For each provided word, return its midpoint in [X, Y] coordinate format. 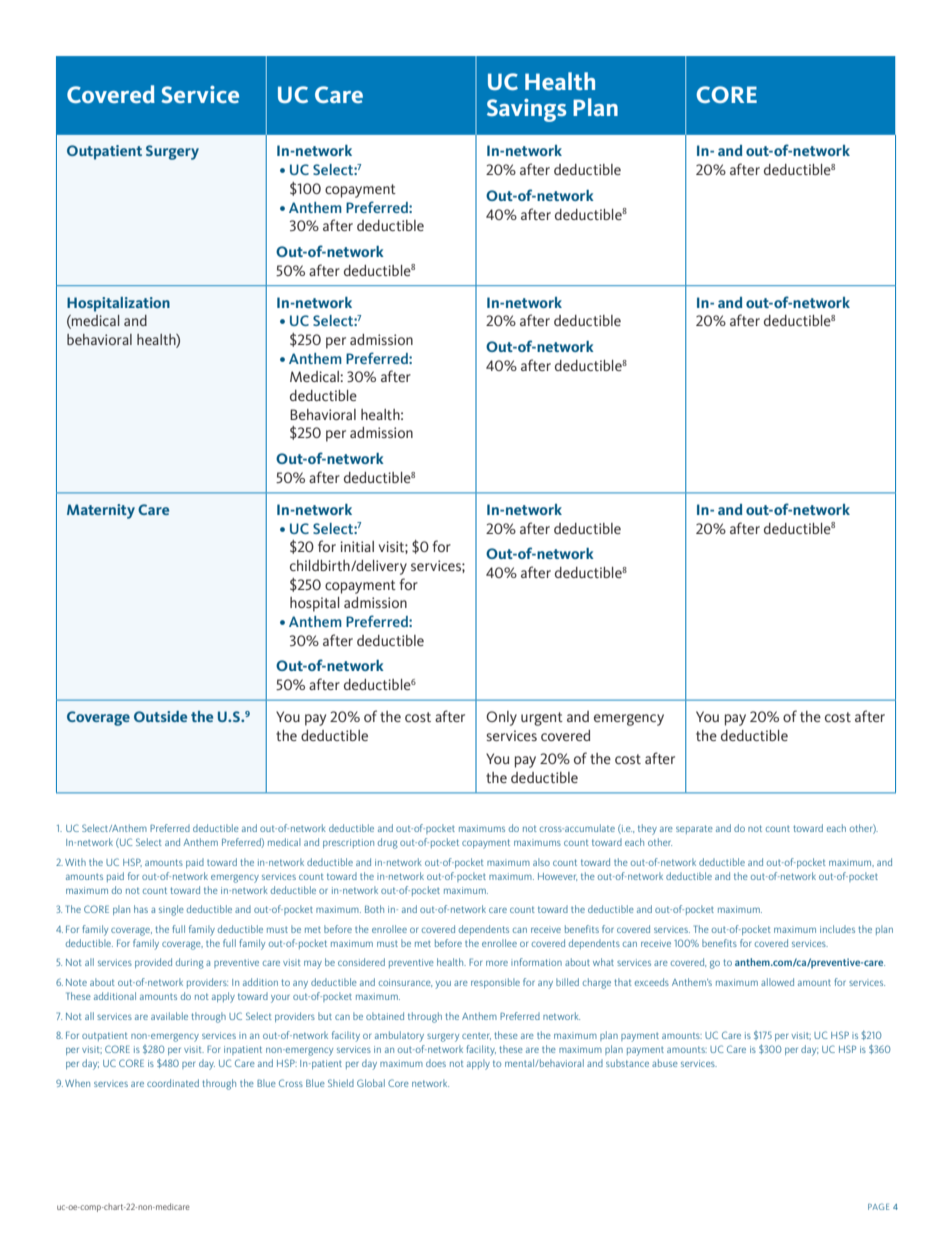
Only [501, 718]
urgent [542, 719]
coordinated [173, 1083]
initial [357, 546]
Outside [160, 716]
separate [694, 829]
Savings [526, 110]
